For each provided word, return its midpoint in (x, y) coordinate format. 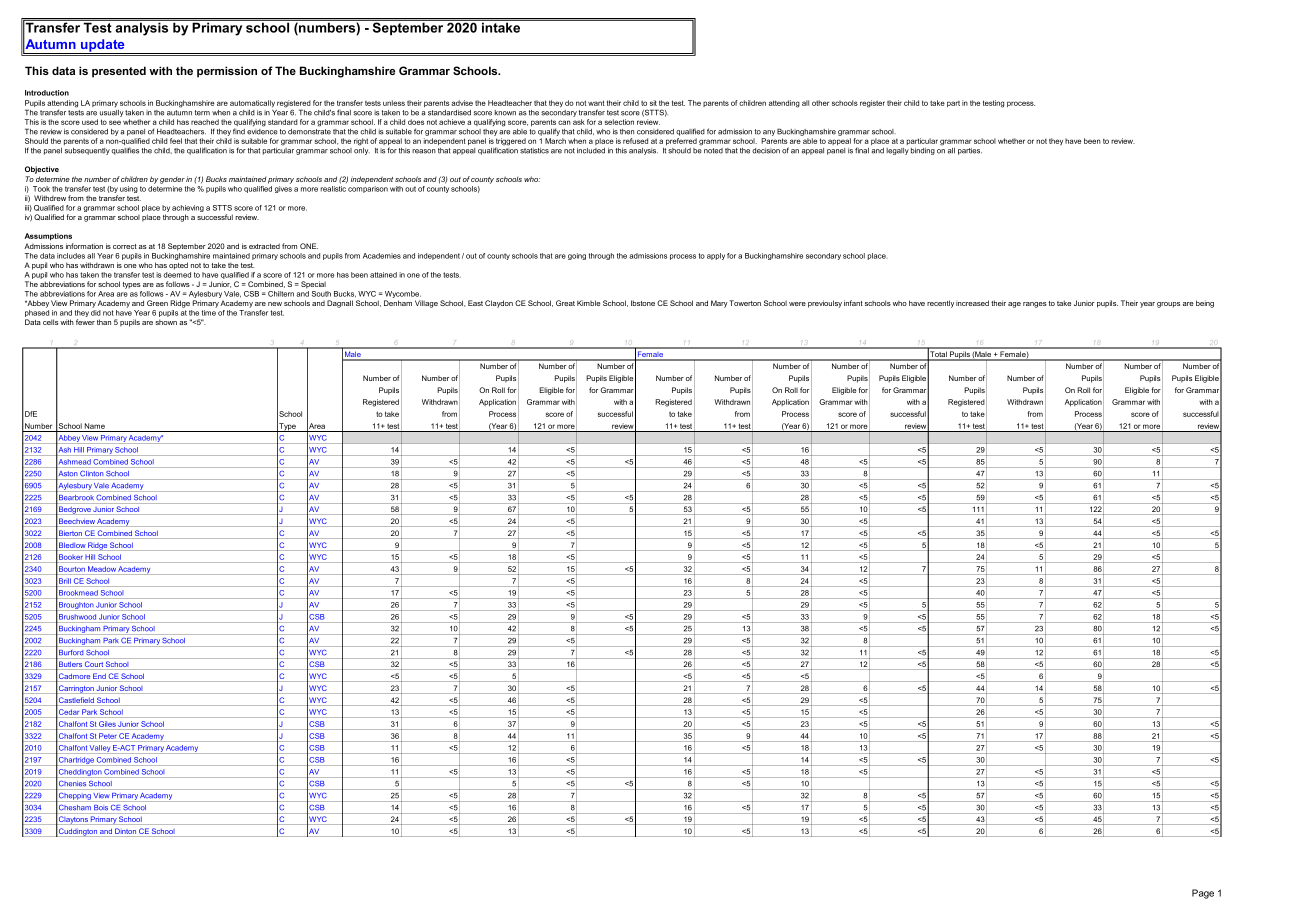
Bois (101, 807)
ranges (1035, 305)
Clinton (91, 473)
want (596, 103)
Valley (100, 749)
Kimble (588, 303)
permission (227, 72)
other (820, 103)
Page (1203, 894)
